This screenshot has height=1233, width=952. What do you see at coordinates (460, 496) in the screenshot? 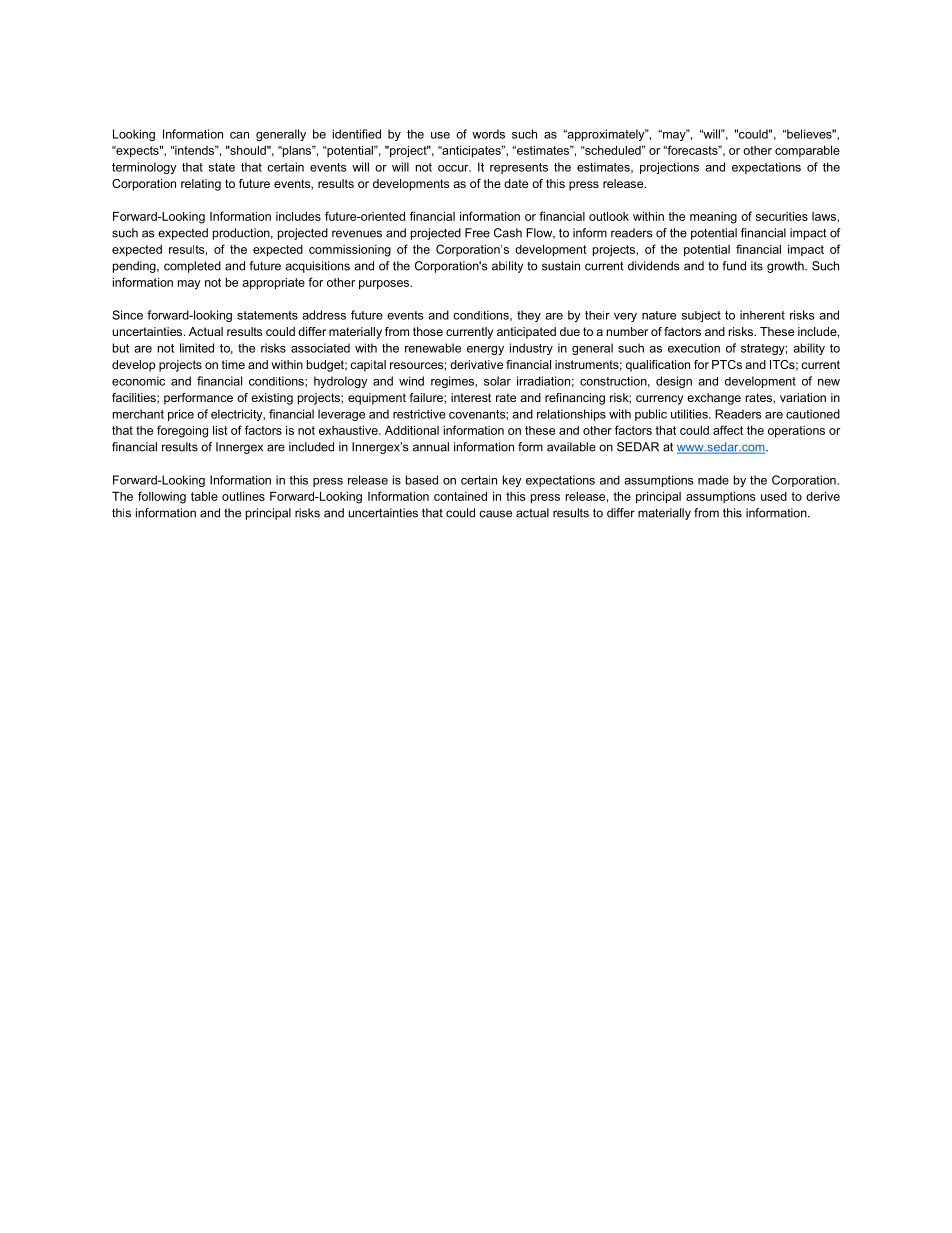
I see `contained` at bounding box center [460, 496].
